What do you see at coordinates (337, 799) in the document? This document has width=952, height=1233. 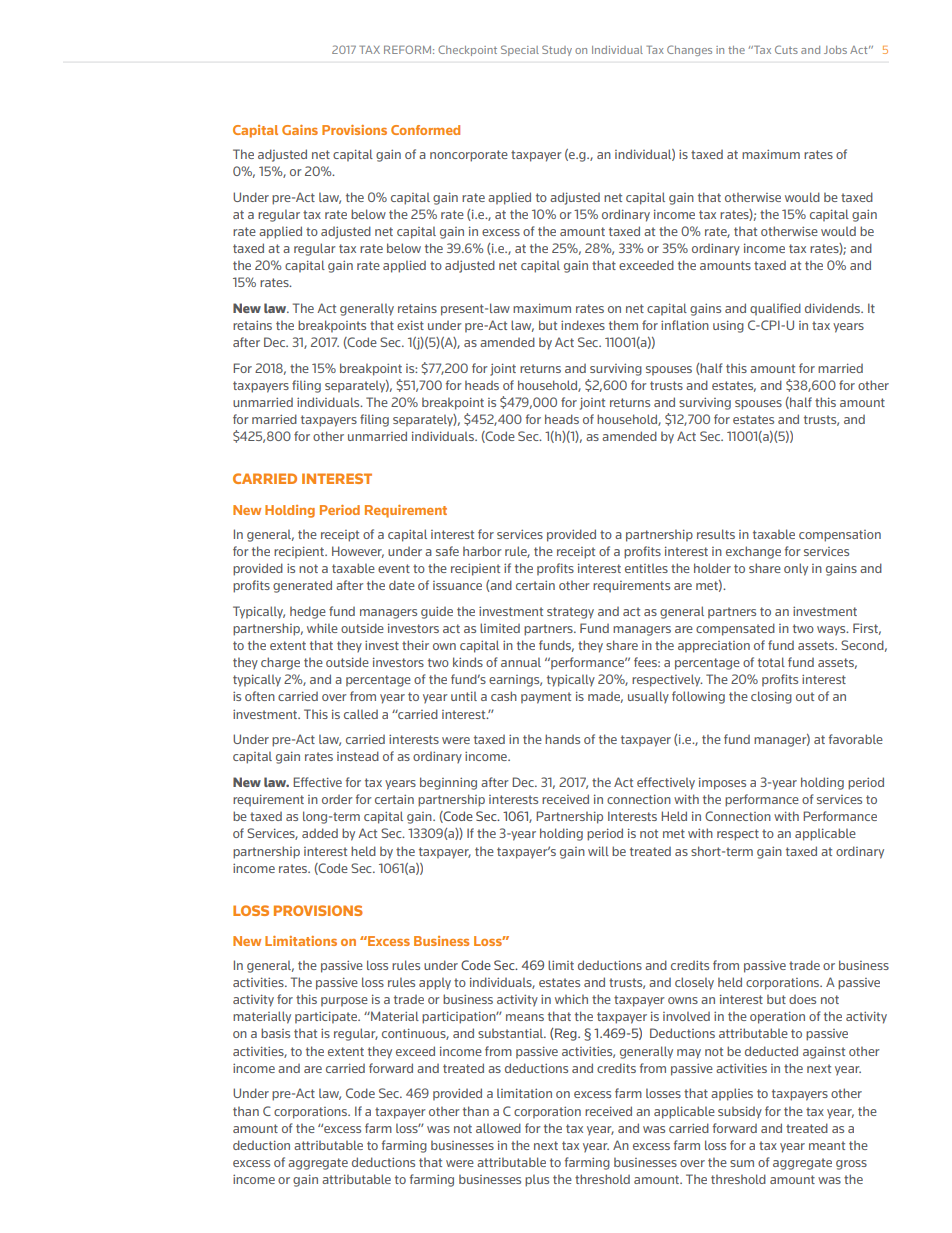 I see `order` at bounding box center [337, 799].
